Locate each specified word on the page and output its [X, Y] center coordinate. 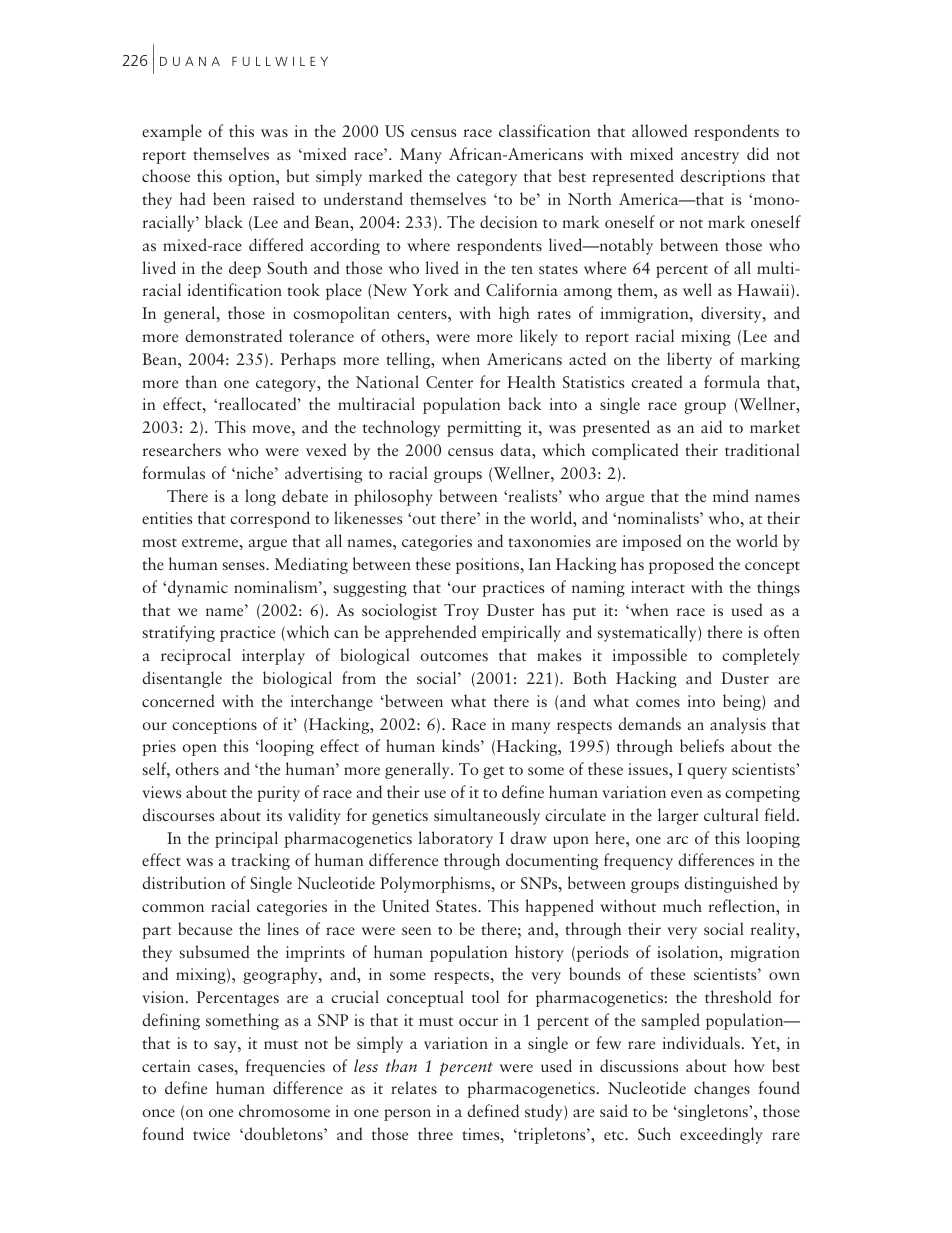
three [435, 1133]
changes [722, 1089]
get [493, 772]
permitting [484, 429]
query [707, 773]
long [260, 497]
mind [731, 495]
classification [545, 130]
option [253, 178]
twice [211, 1134]
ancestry [710, 157]
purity [278, 794]
